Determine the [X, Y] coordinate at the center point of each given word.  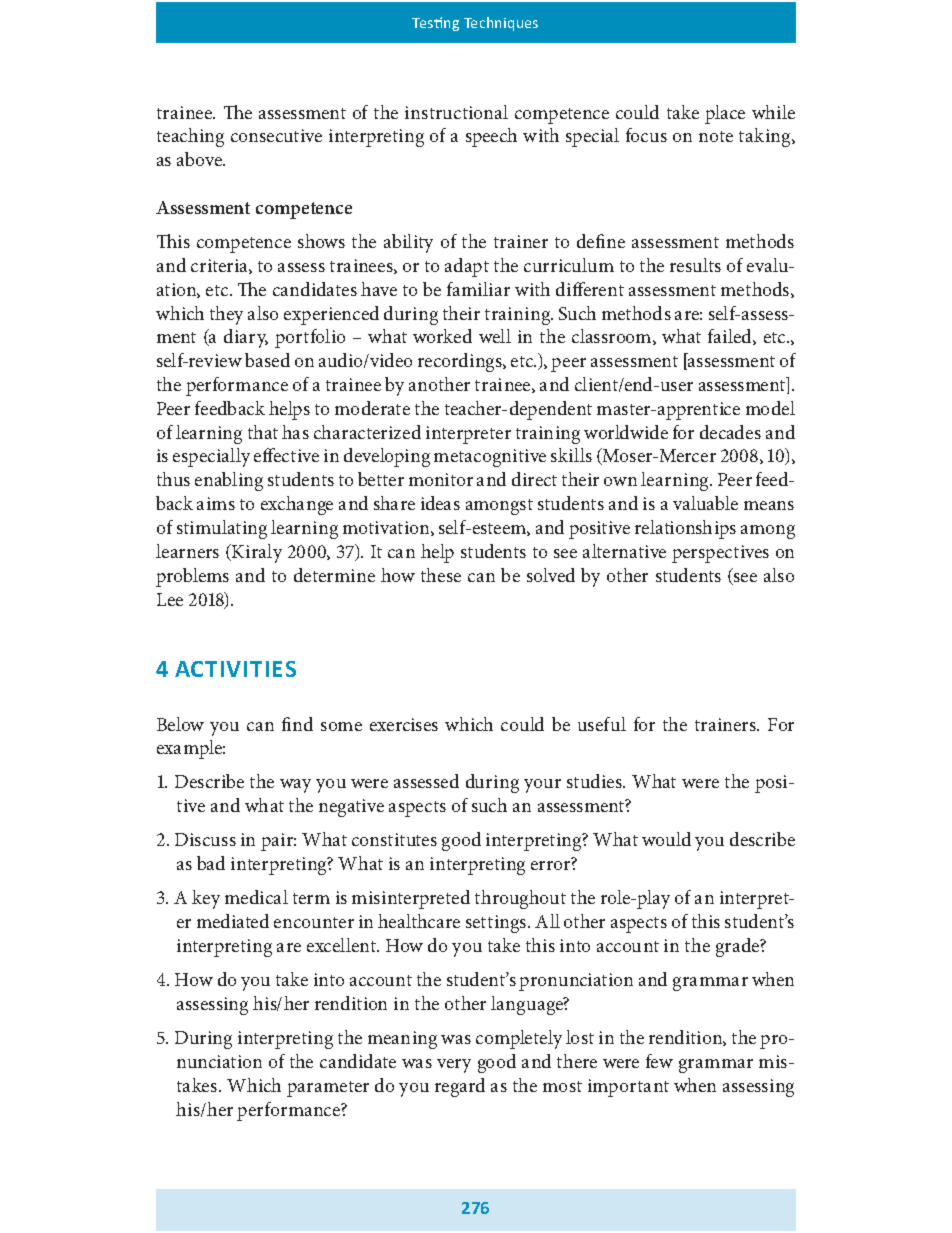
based [267, 360]
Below [180, 724]
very [454, 1066]
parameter [328, 1089]
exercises [404, 724]
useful [602, 724]
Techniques [501, 24]
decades [730, 432]
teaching [190, 137]
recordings [461, 362]
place [725, 114]
